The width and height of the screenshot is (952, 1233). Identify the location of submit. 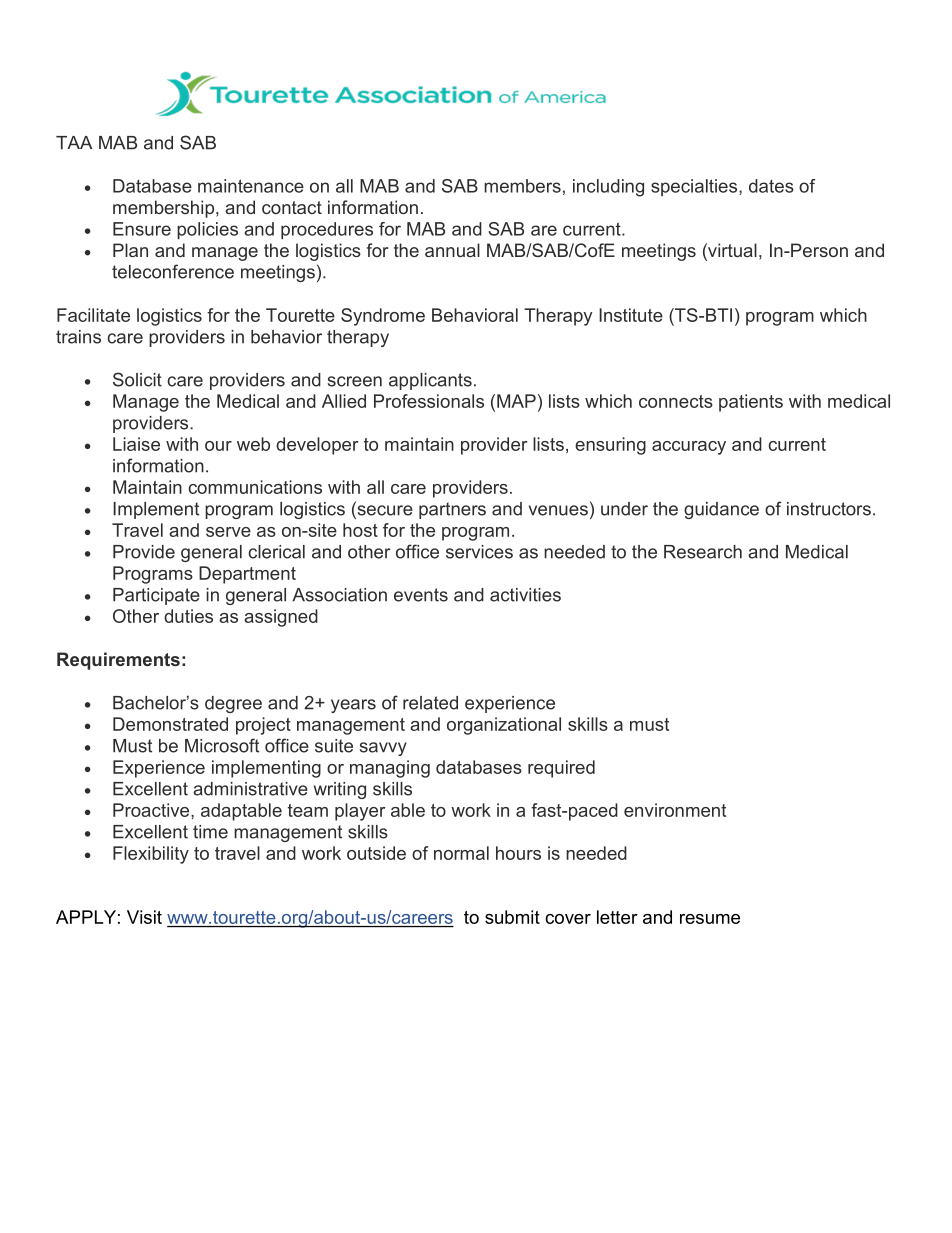
(512, 917).
